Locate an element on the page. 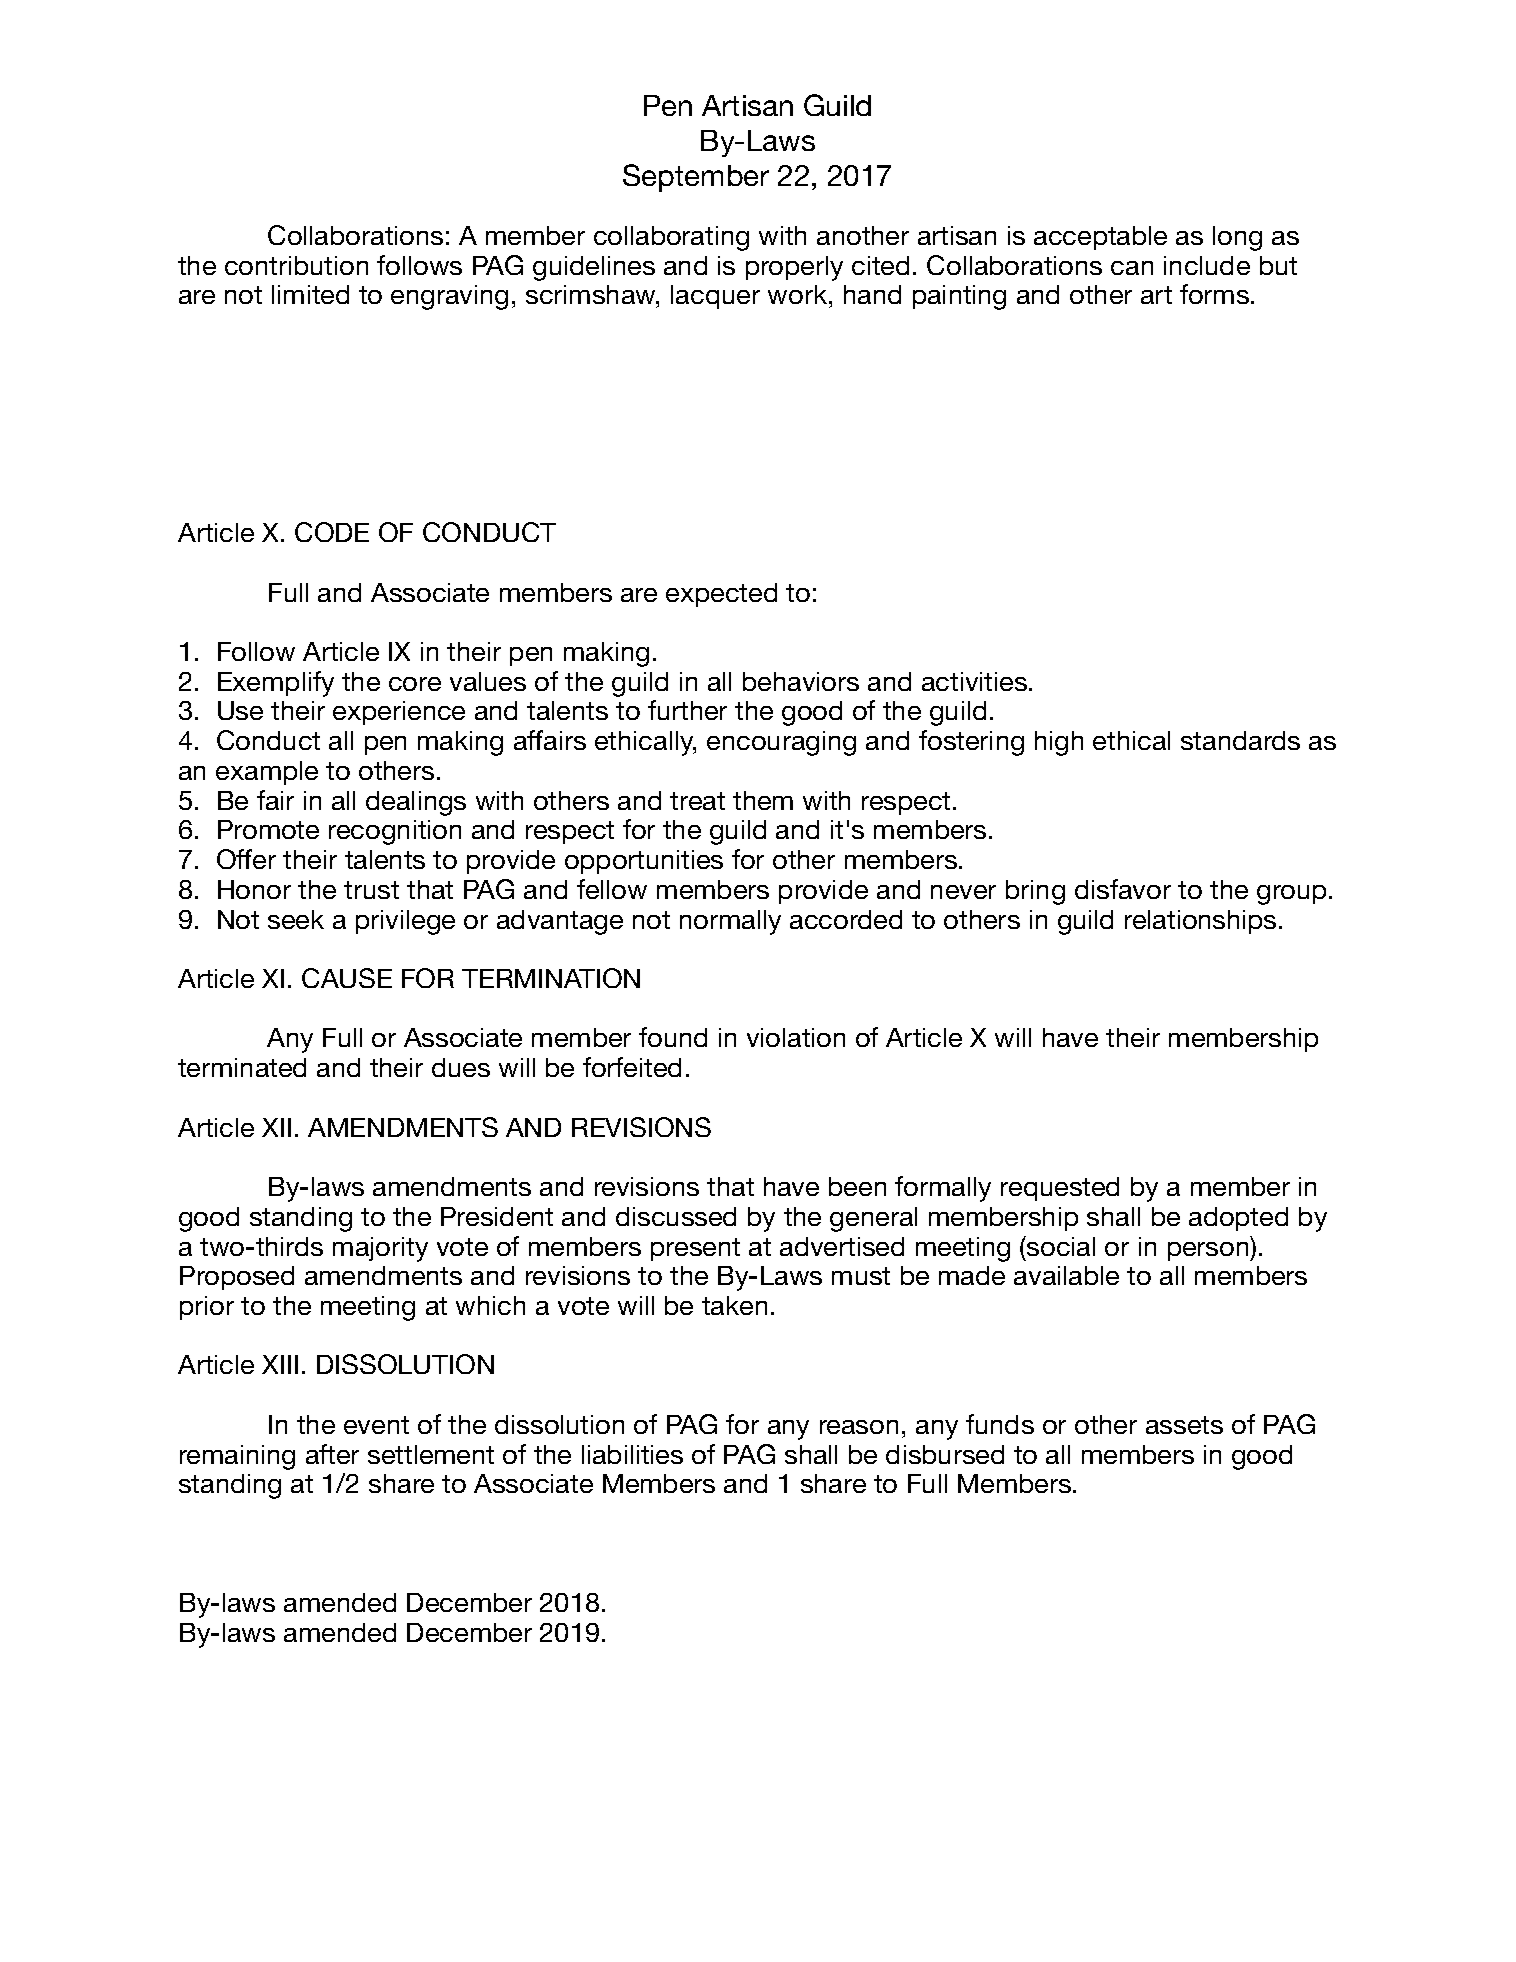 The width and height of the document is (1516, 1962). Exemplify is located at coordinates (276, 684).
